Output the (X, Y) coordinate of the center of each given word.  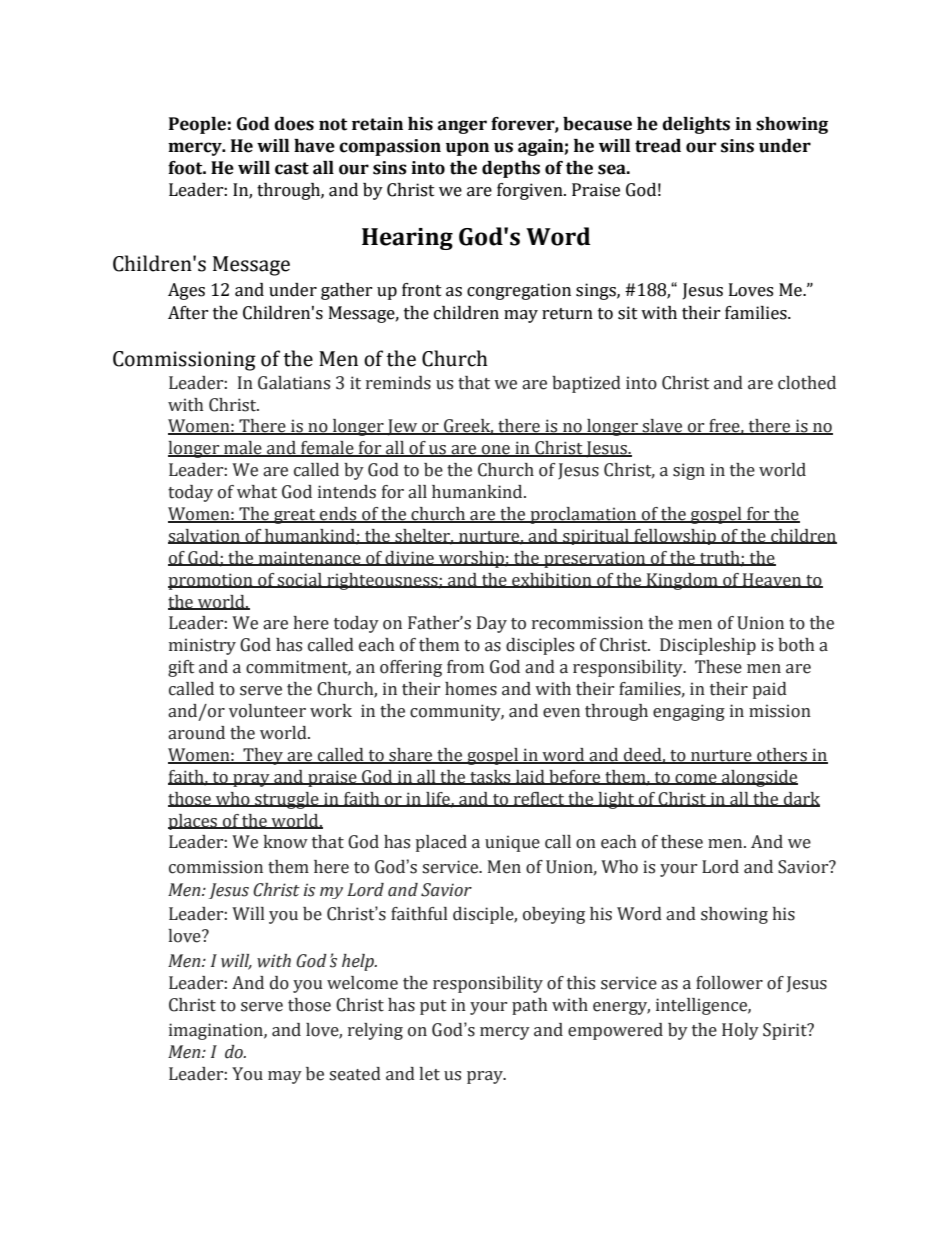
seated (355, 1074)
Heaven (772, 580)
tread (658, 146)
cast (292, 168)
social (300, 580)
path (529, 1006)
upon (467, 149)
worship (471, 559)
